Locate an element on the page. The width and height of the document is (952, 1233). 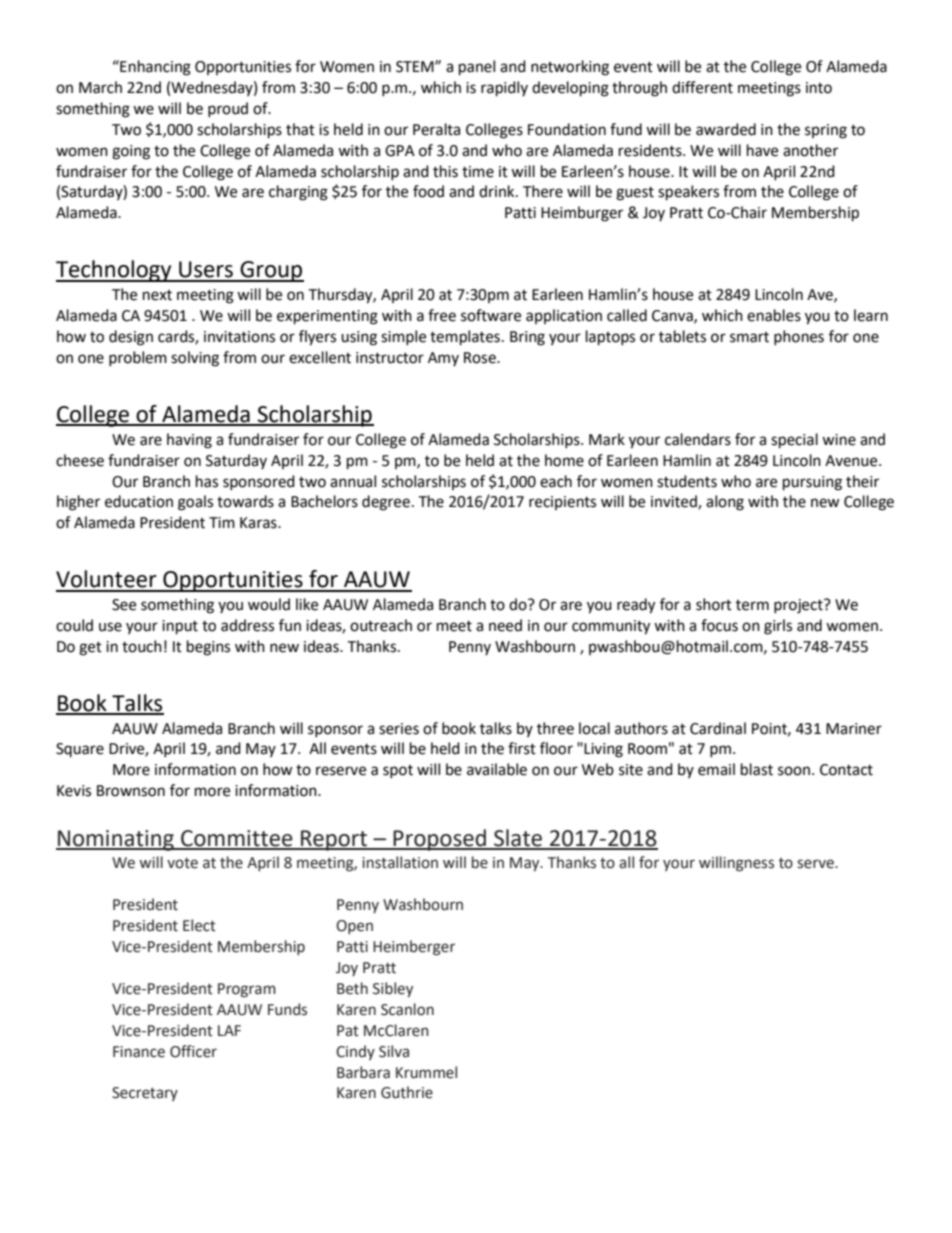
Officer is located at coordinates (193, 1051).
